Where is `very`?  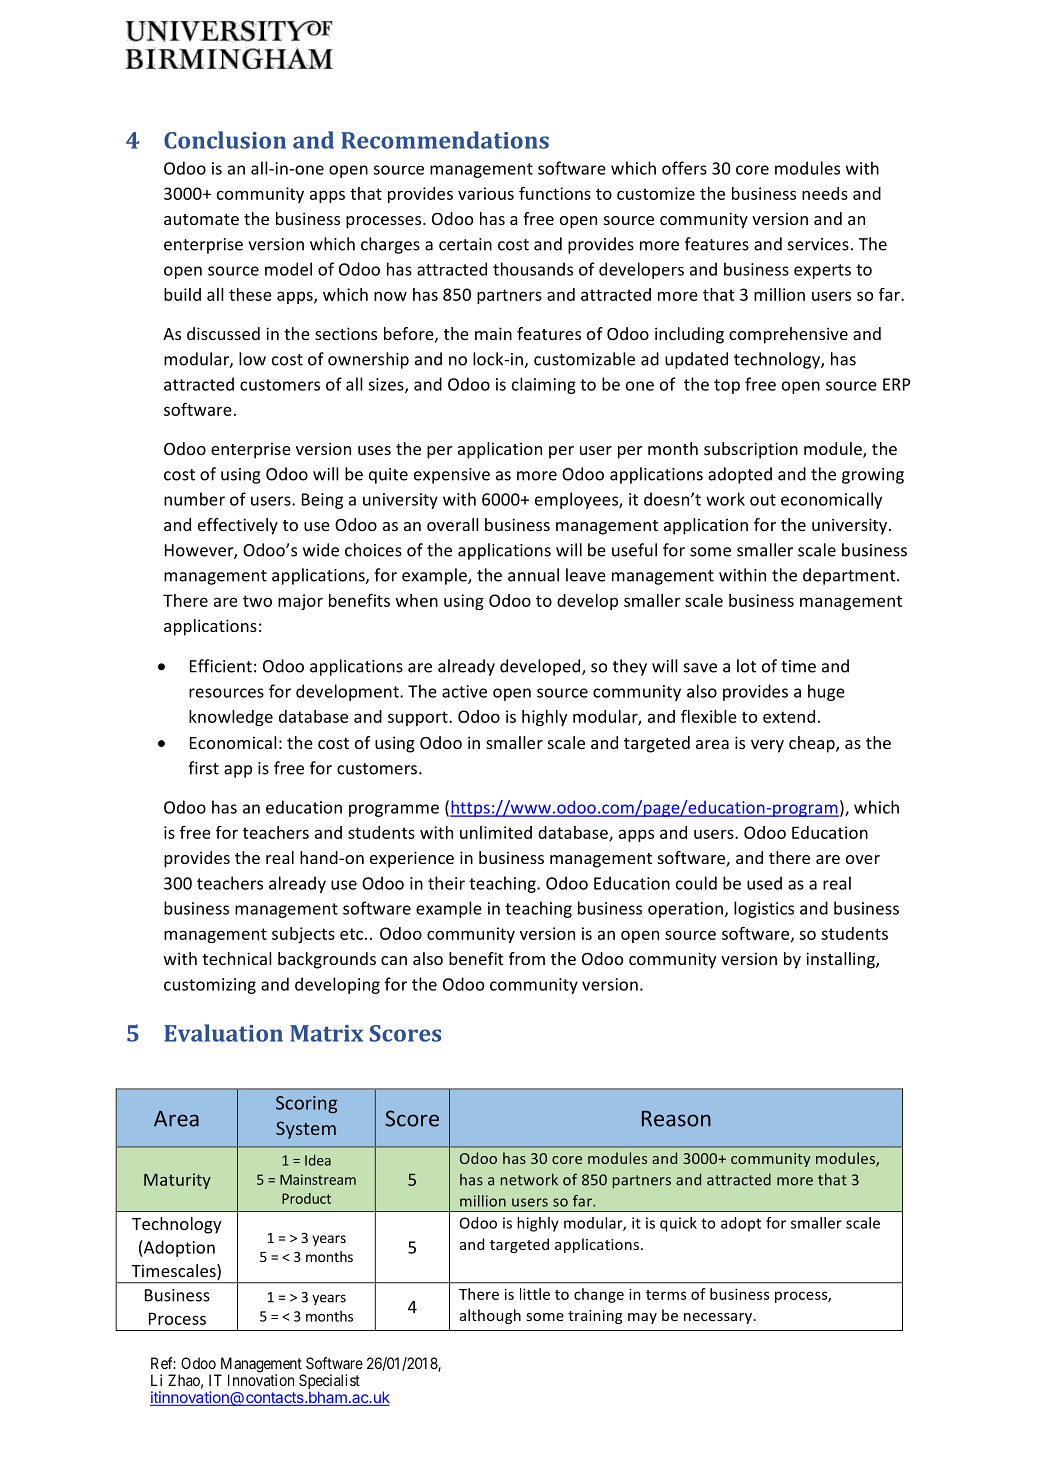
very is located at coordinates (767, 746).
